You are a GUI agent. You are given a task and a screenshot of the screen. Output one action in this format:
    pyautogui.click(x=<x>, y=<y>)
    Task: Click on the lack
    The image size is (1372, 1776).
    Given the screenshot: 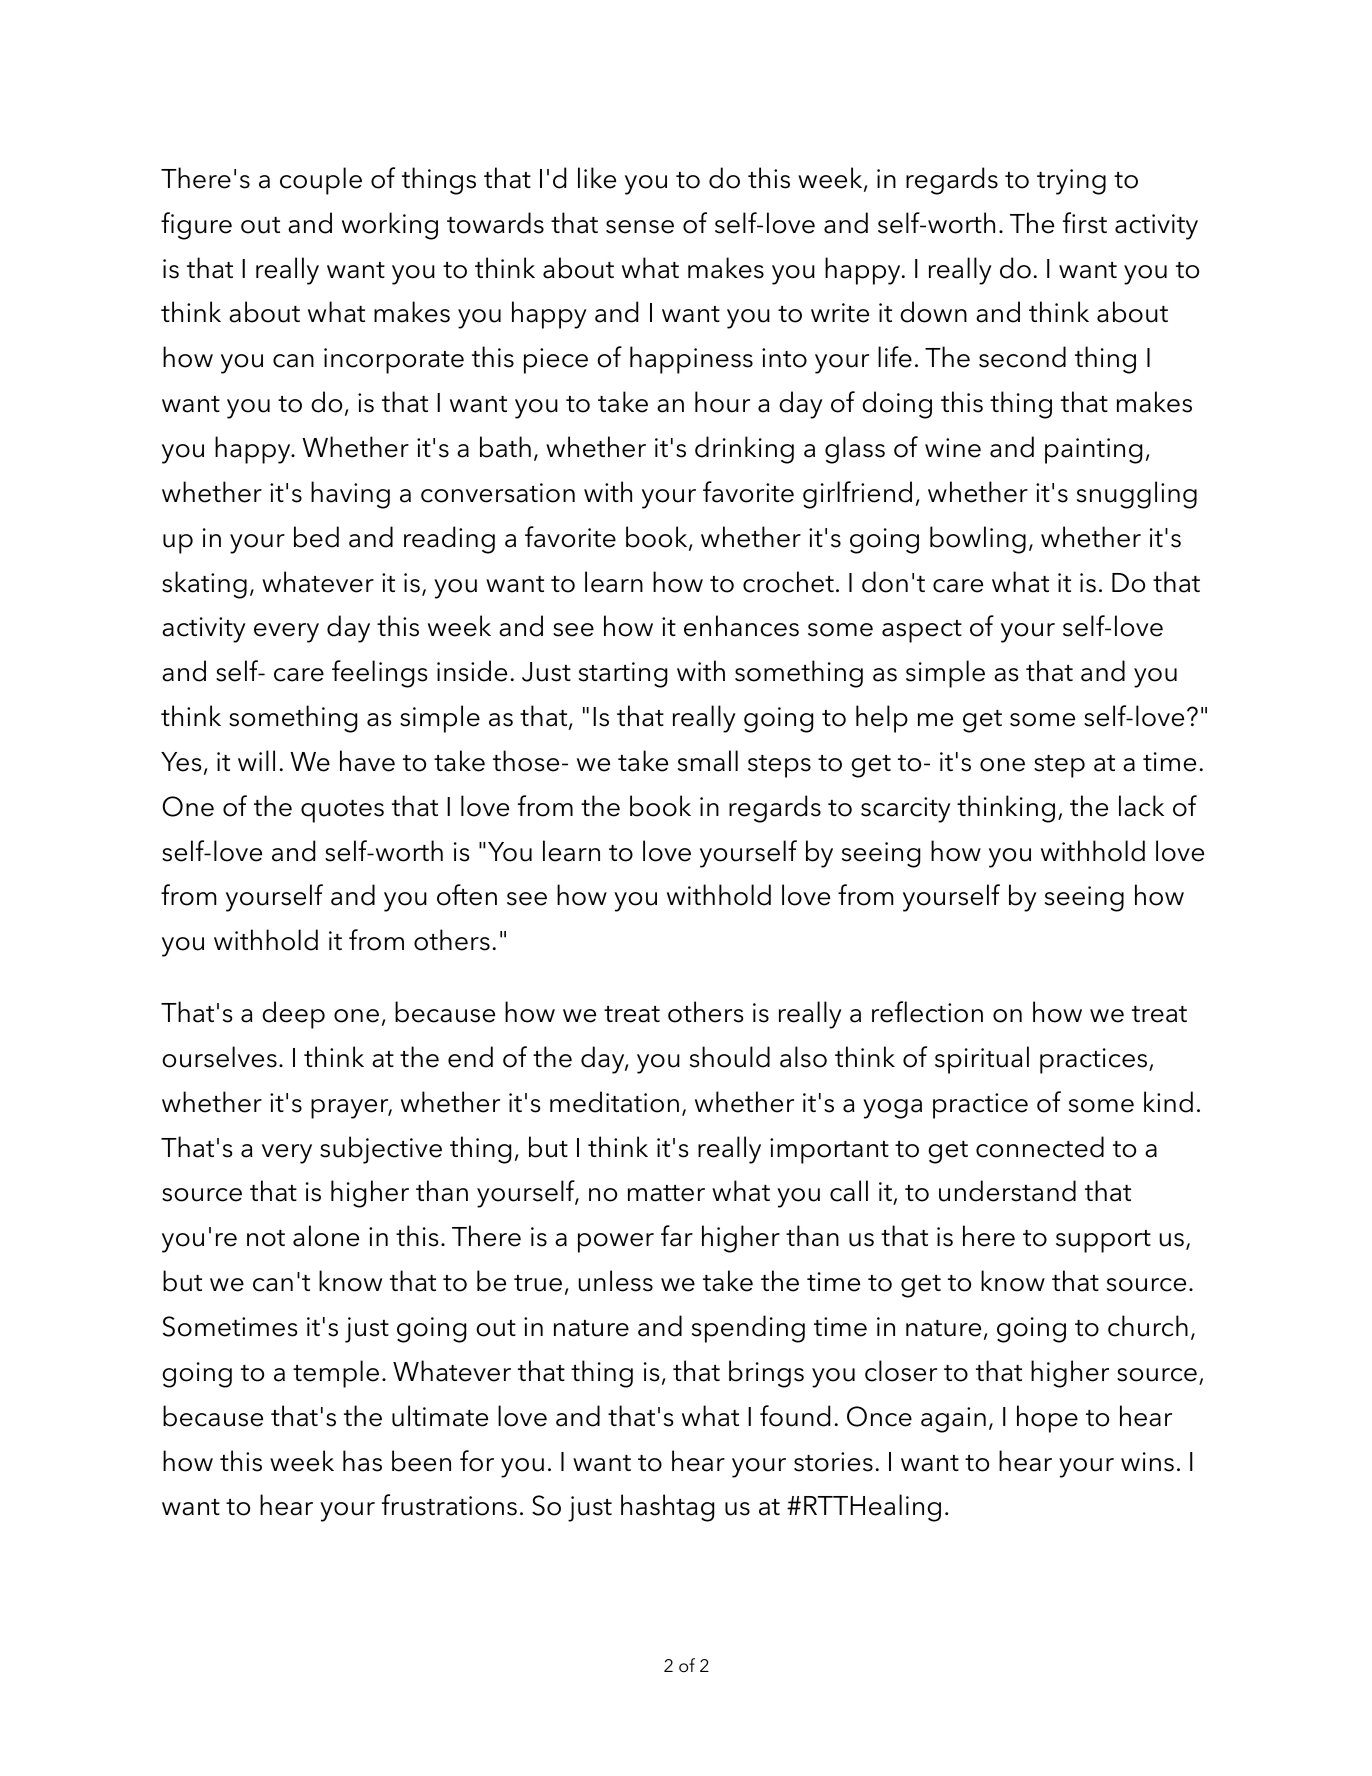 What is the action you would take?
    pyautogui.click(x=1141, y=806)
